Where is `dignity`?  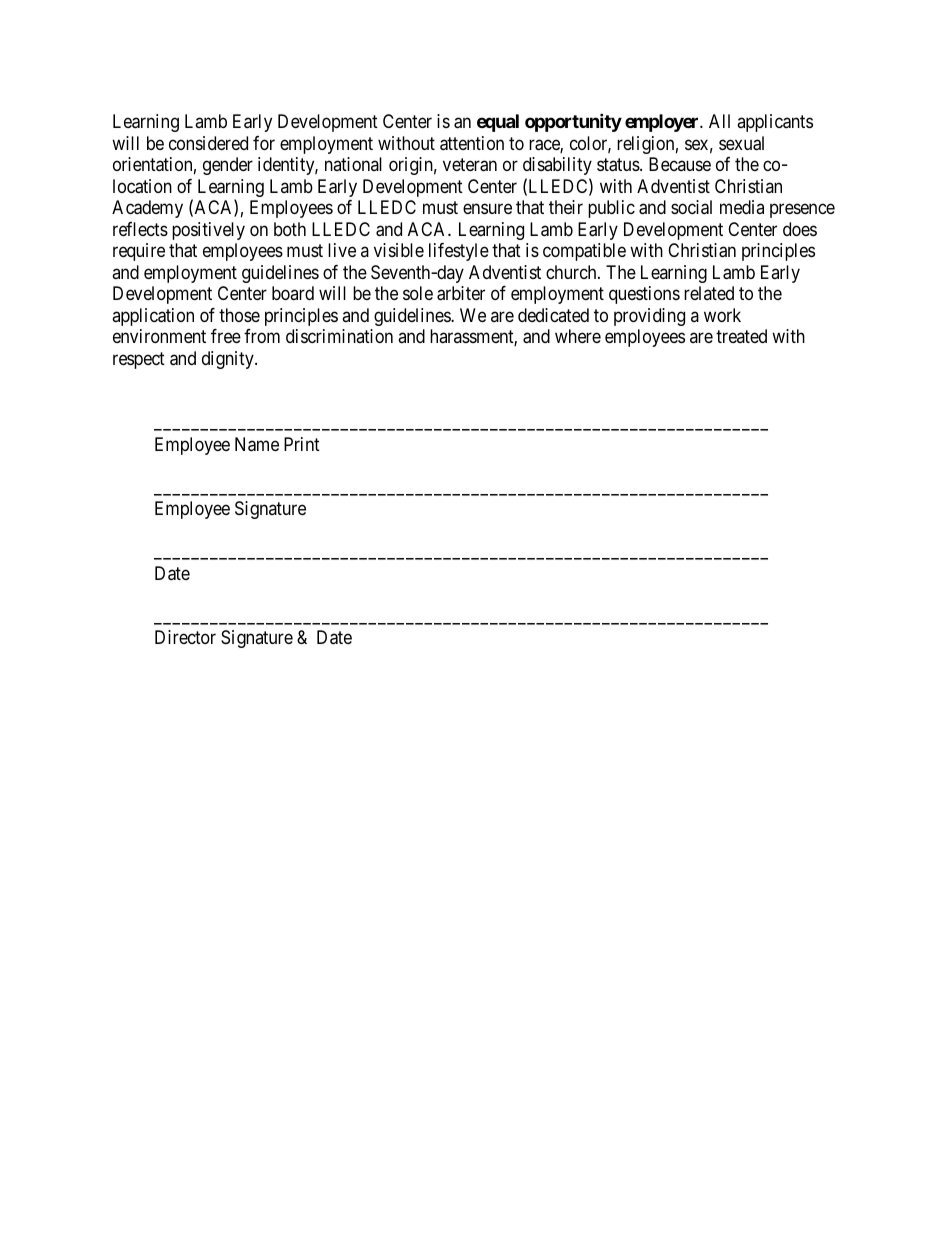
dignity is located at coordinates (229, 360).
